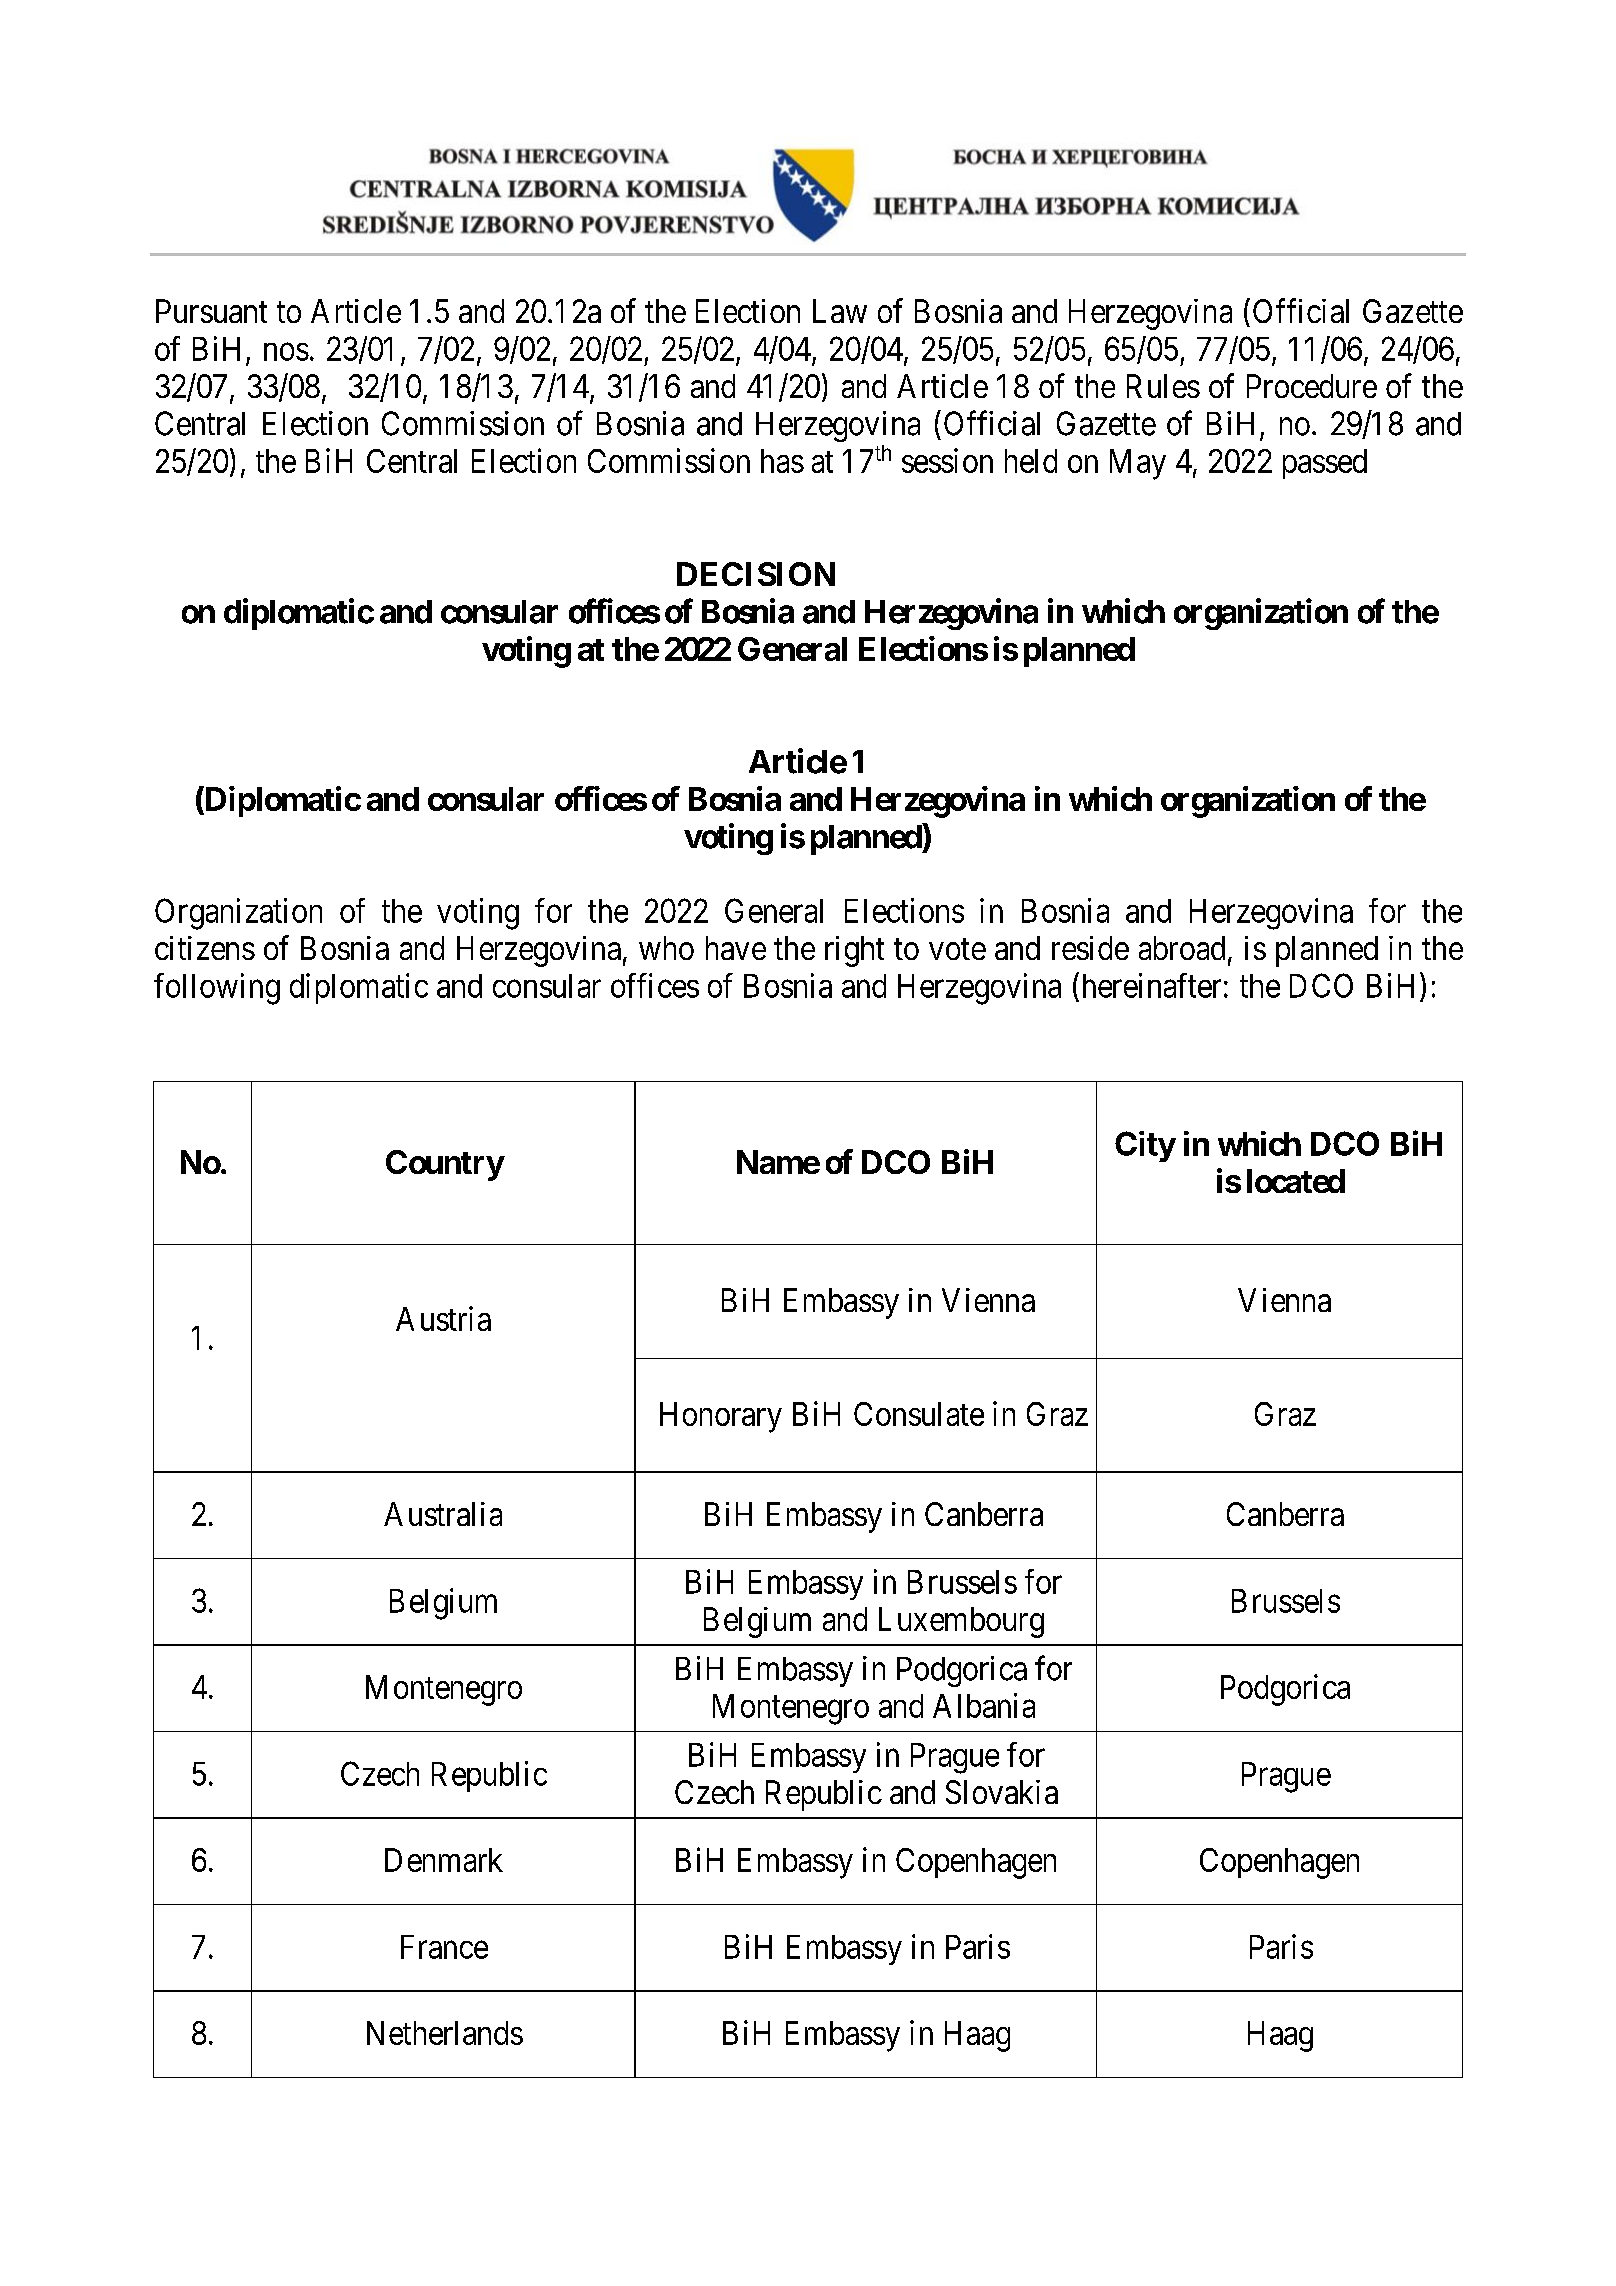  Describe the element at coordinates (286, 352) in the screenshot. I see `nos` at that location.
